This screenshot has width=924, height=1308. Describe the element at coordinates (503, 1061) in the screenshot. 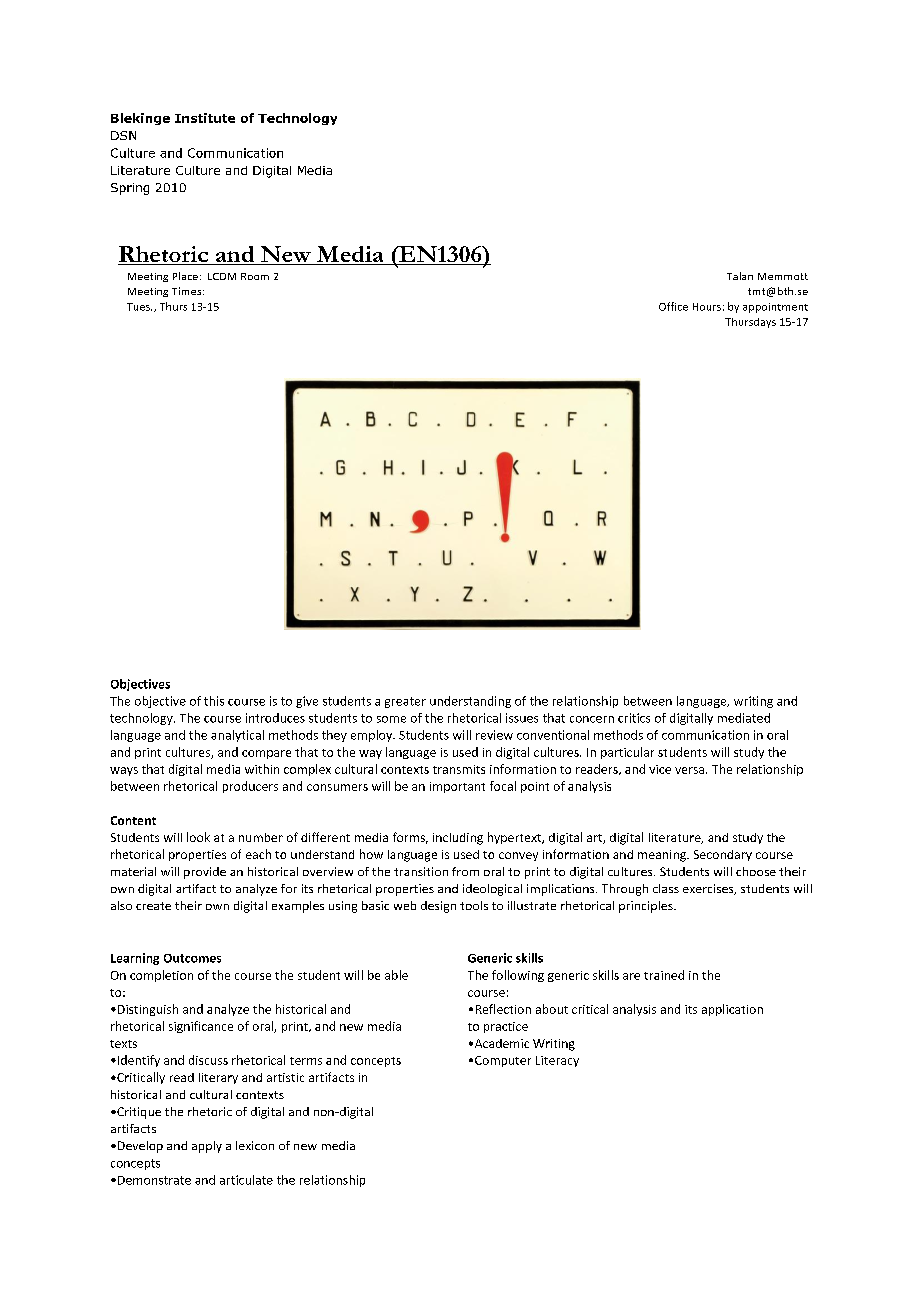

I see `Computer` at that location.
